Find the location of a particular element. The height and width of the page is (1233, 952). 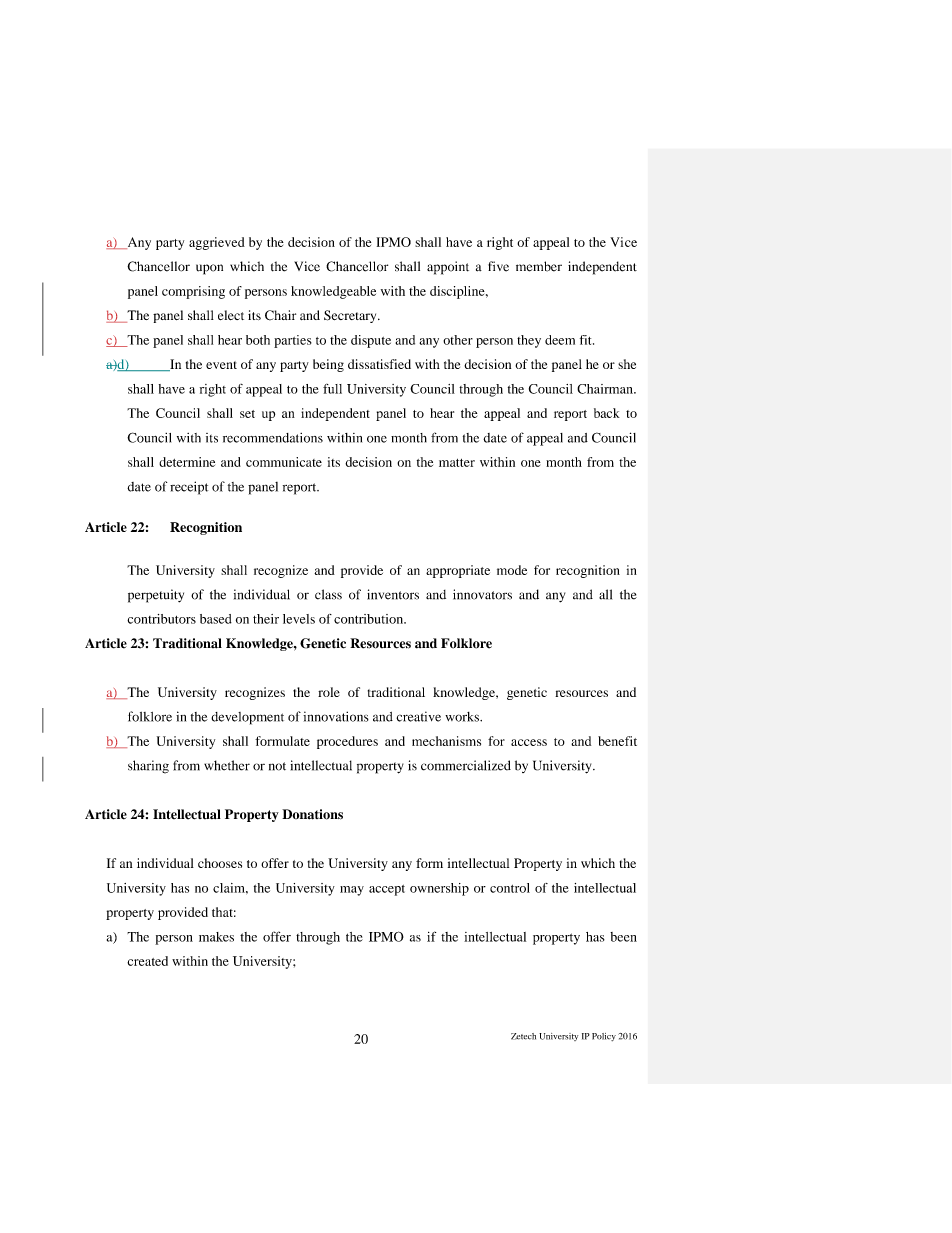

access is located at coordinates (529, 742).
